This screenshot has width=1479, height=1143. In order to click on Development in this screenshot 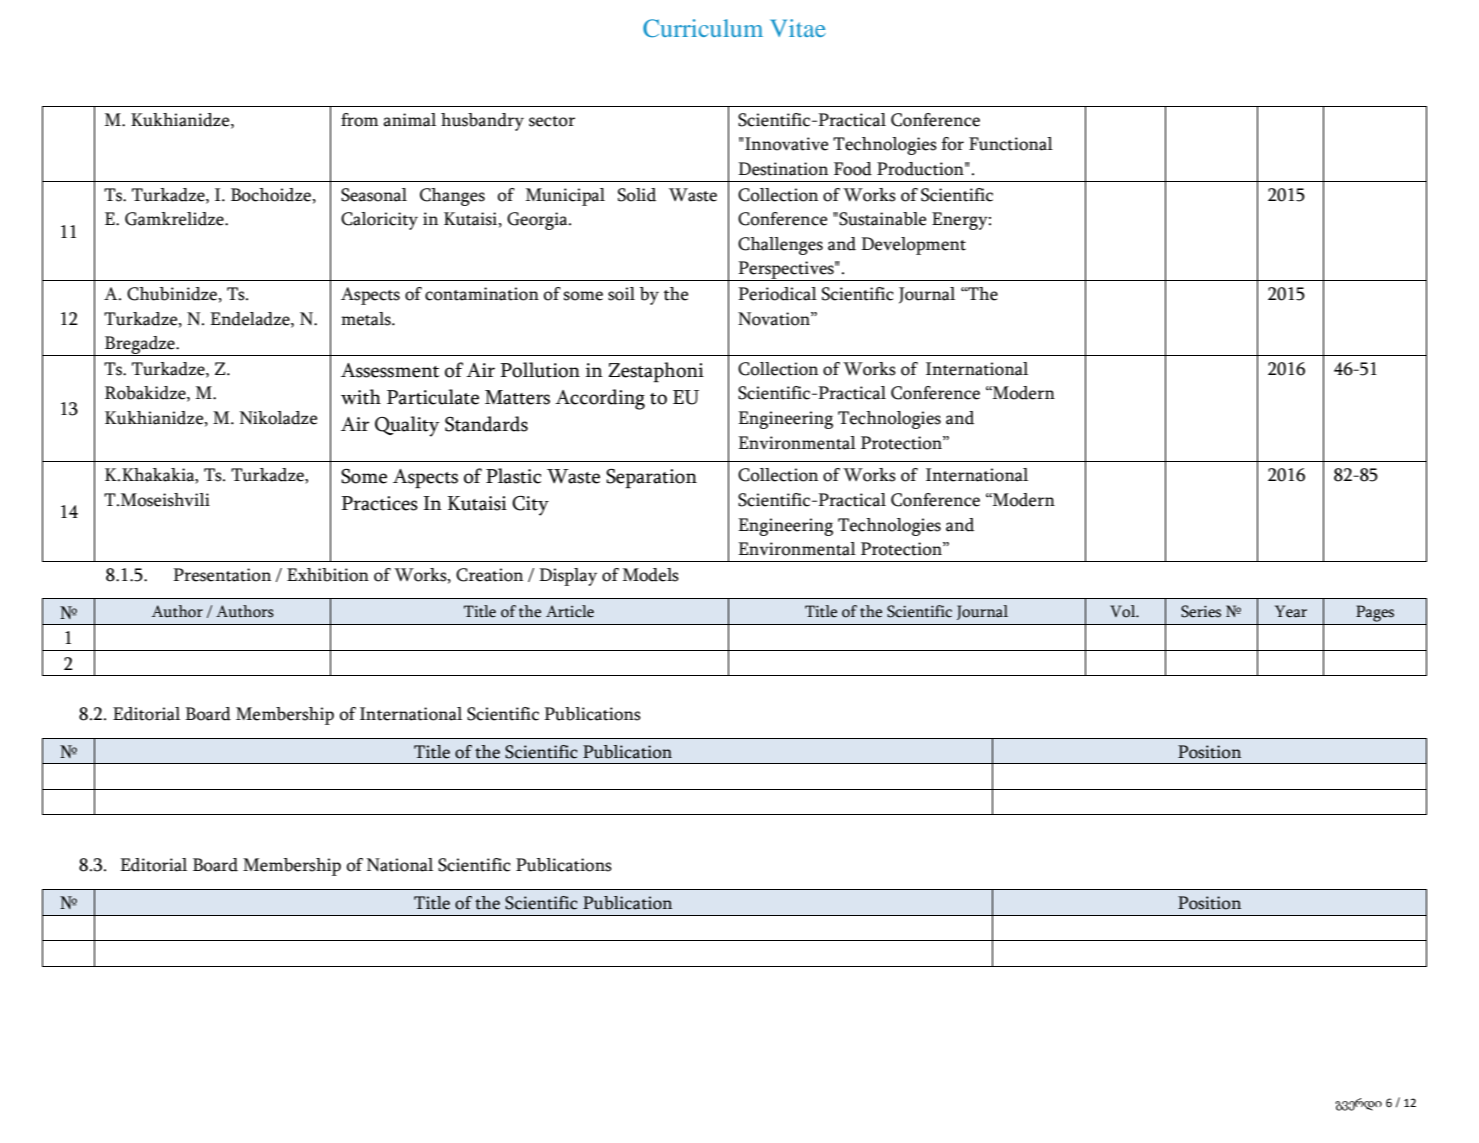, I will do `click(913, 246)`.
